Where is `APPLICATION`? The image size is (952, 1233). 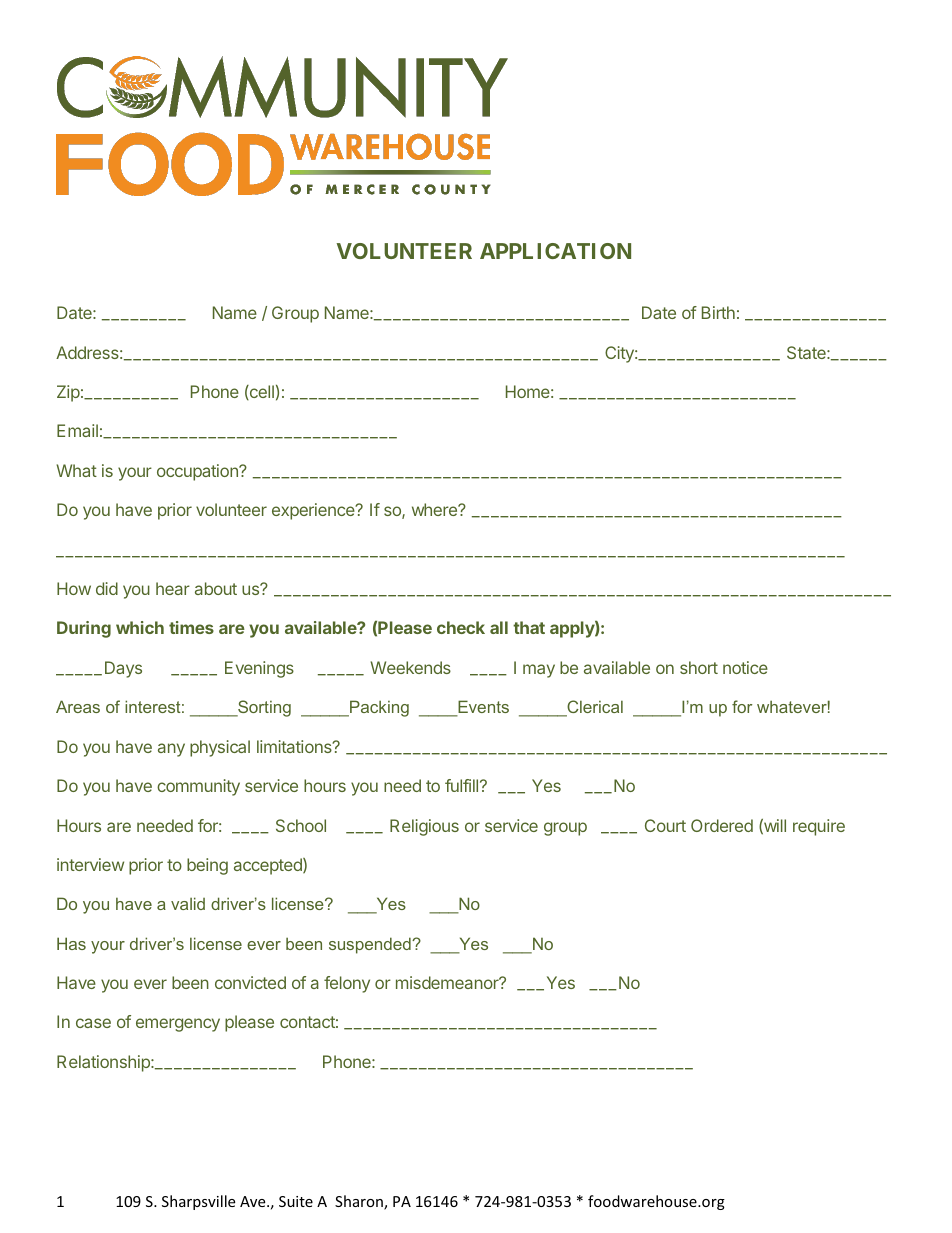
APPLICATION is located at coordinates (555, 251).
